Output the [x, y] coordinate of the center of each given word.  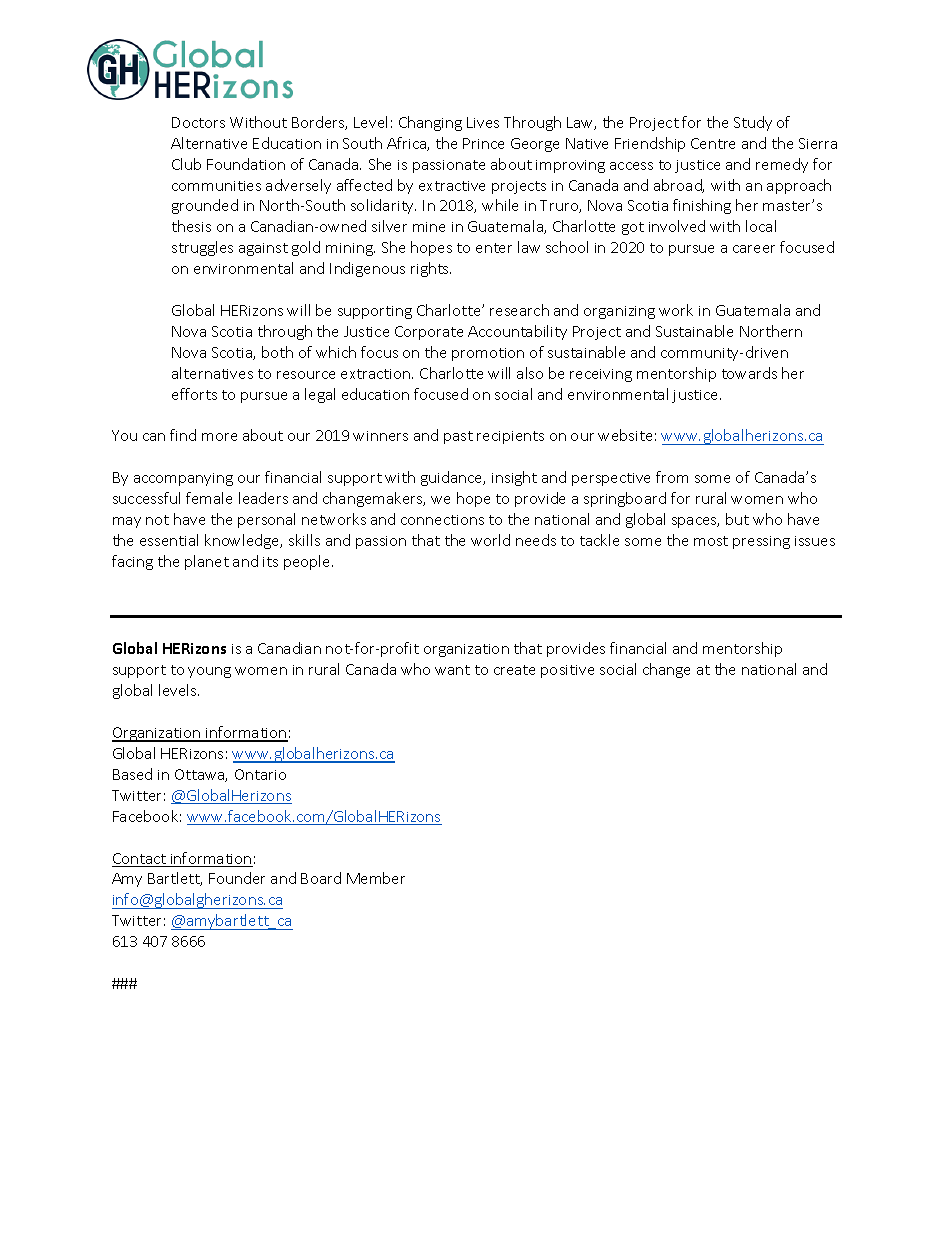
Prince [483, 143]
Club [186, 164]
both [277, 352]
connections [442, 520]
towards [749, 373]
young [209, 672]
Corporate [429, 333]
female [209, 498]
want [452, 670]
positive [567, 671]
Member [376, 878]
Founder [237, 878]
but [737, 519]
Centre [713, 143]
